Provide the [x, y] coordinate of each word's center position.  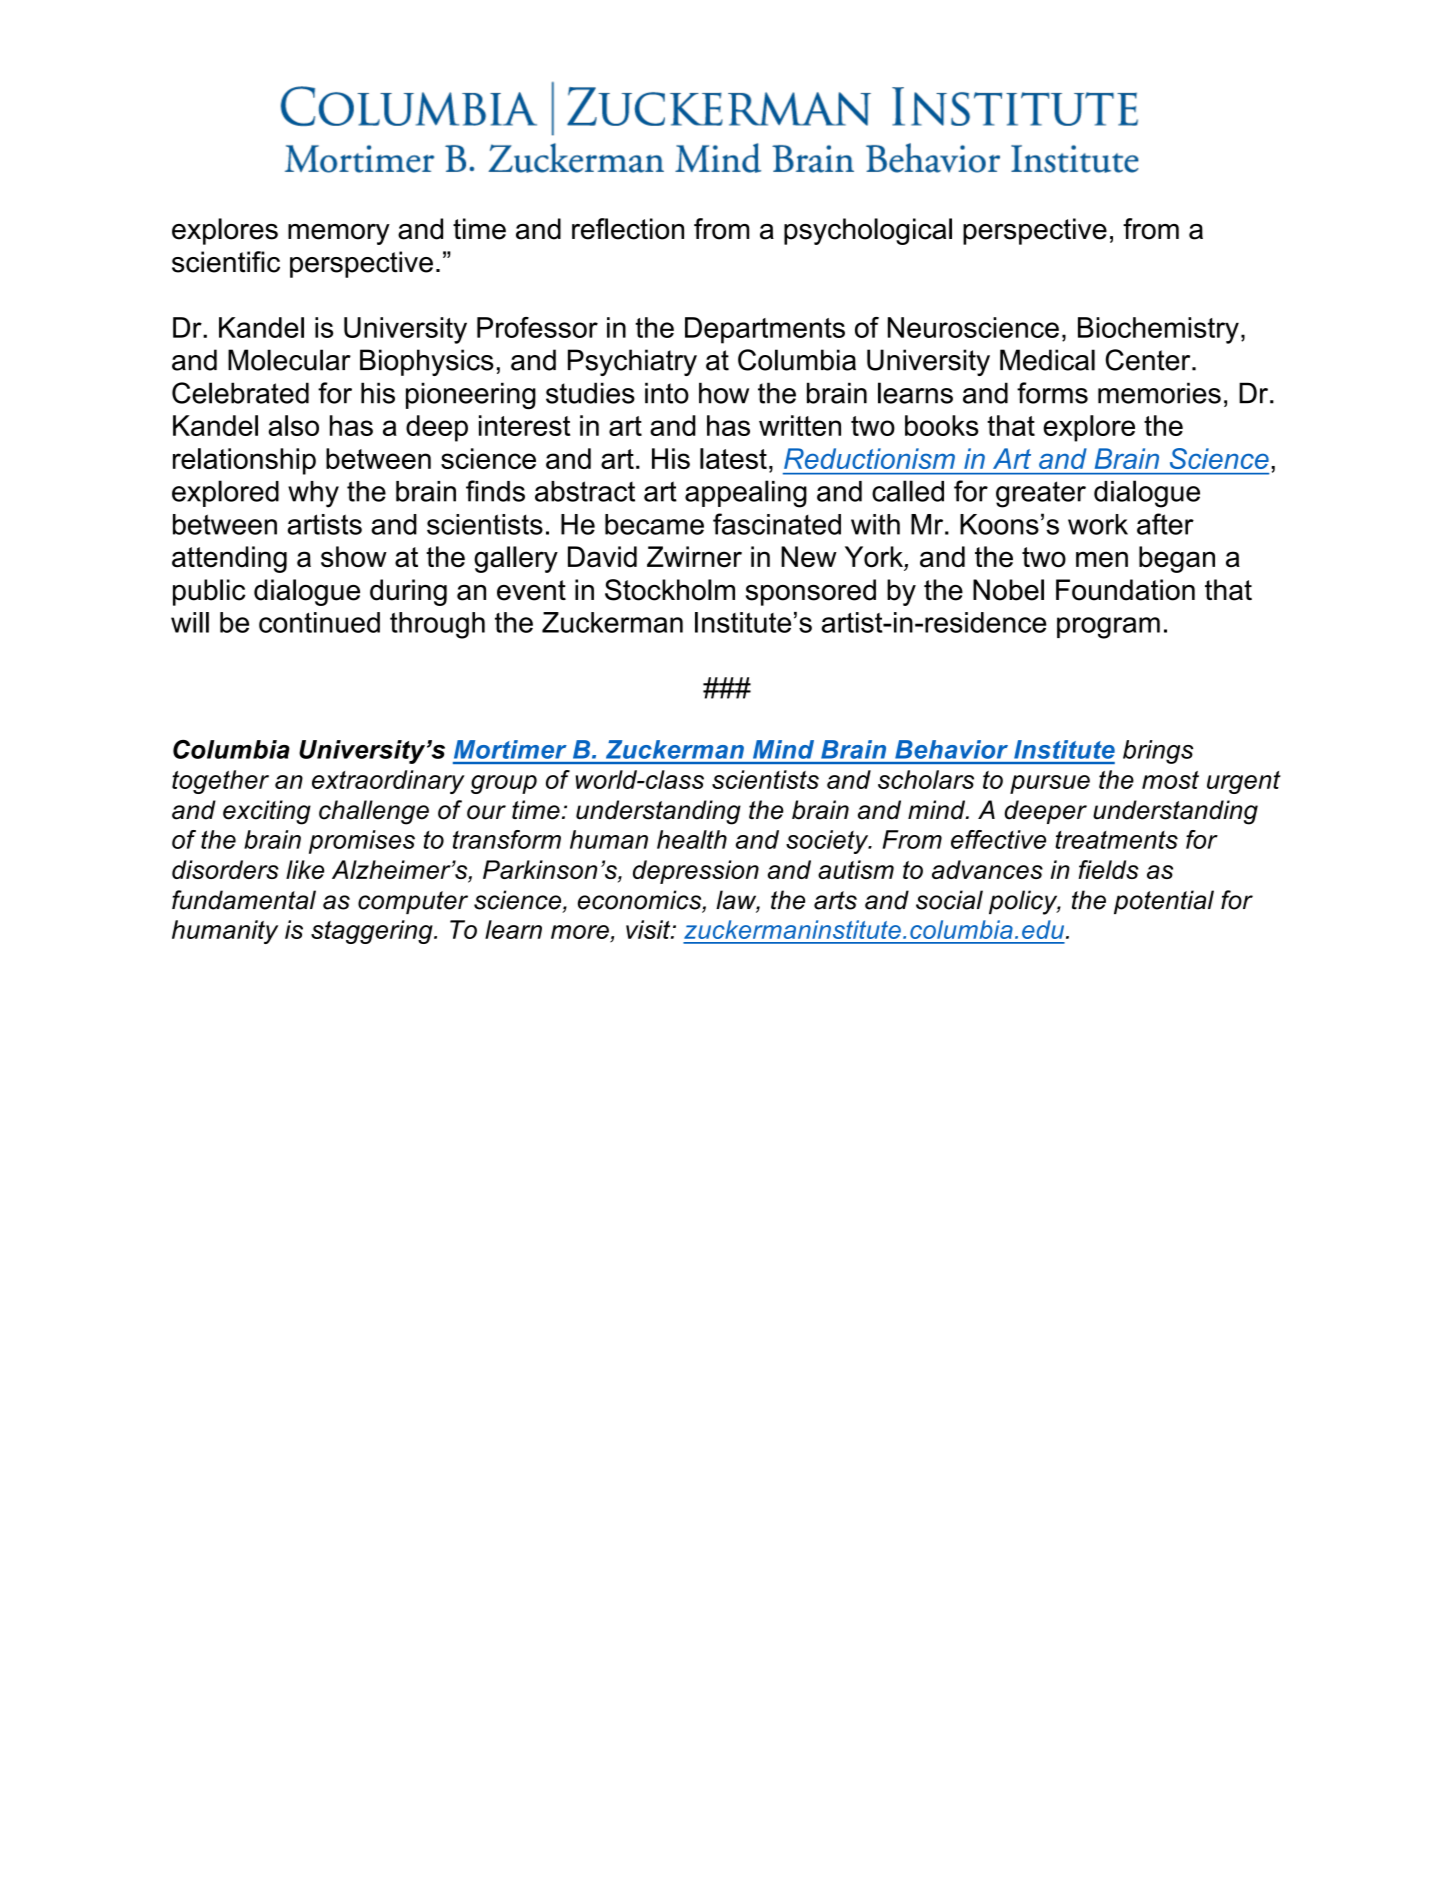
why [313, 494]
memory [339, 234]
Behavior [951, 749]
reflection [628, 229]
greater [1041, 494]
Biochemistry [1158, 330]
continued [319, 622]
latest [733, 458]
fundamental [244, 900]
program [1108, 628]
